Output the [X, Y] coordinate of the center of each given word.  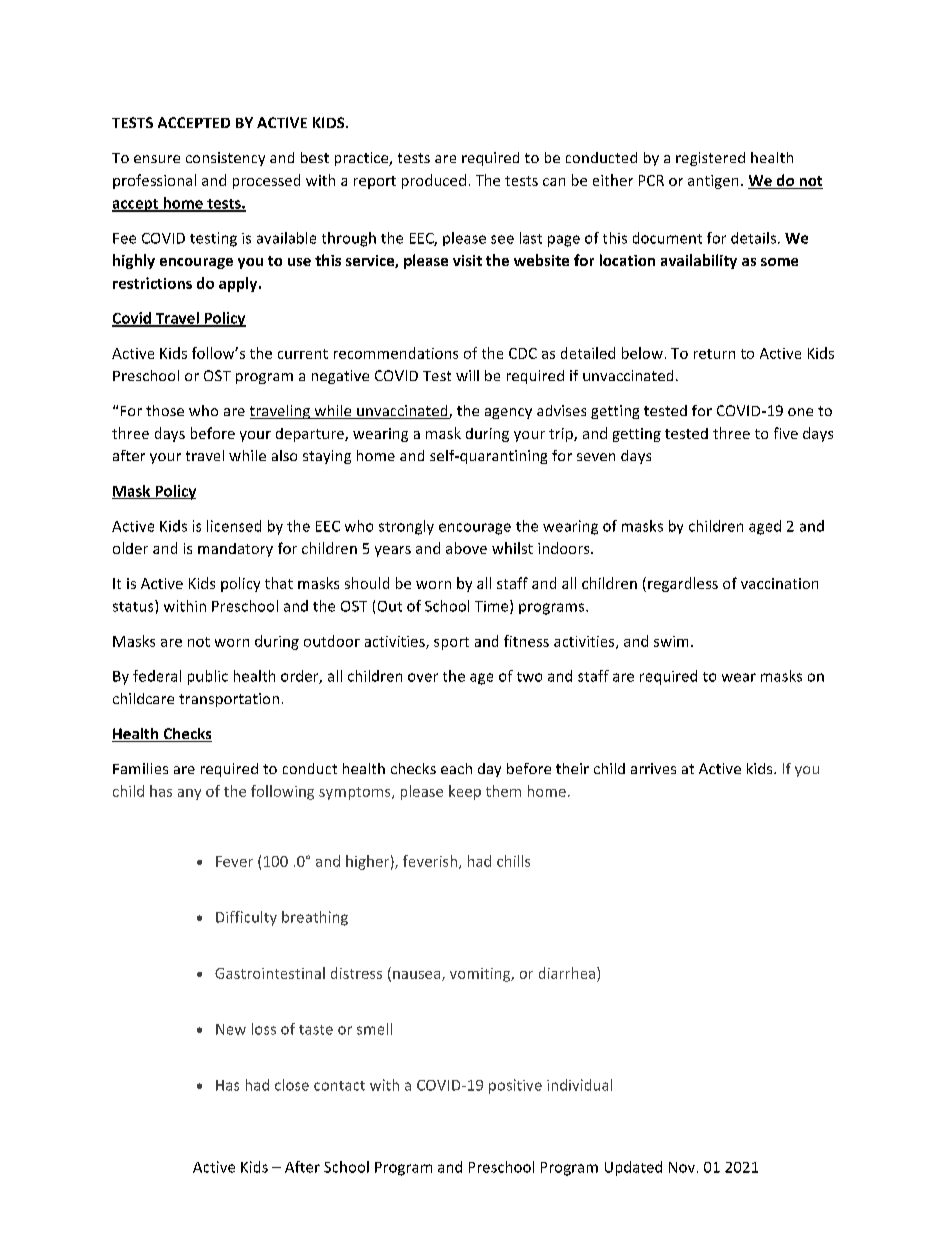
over [423, 677]
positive [515, 1086]
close [292, 1085]
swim [671, 641]
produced [434, 181]
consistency [225, 159]
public [208, 677]
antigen [713, 182]
